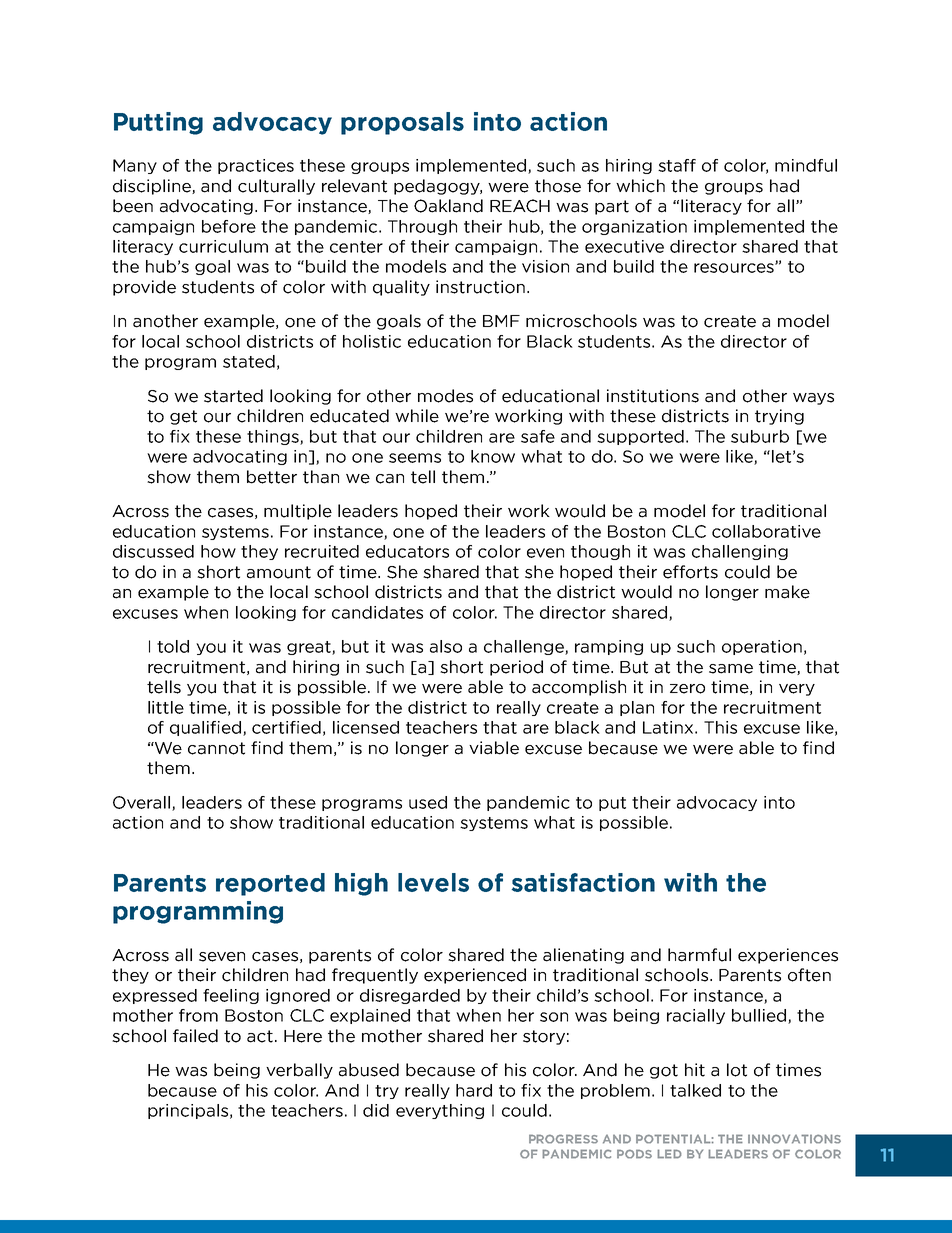 The height and width of the screenshot is (1233, 952). Describe the element at coordinates (256, 166) in the screenshot. I see `practices` at that location.
